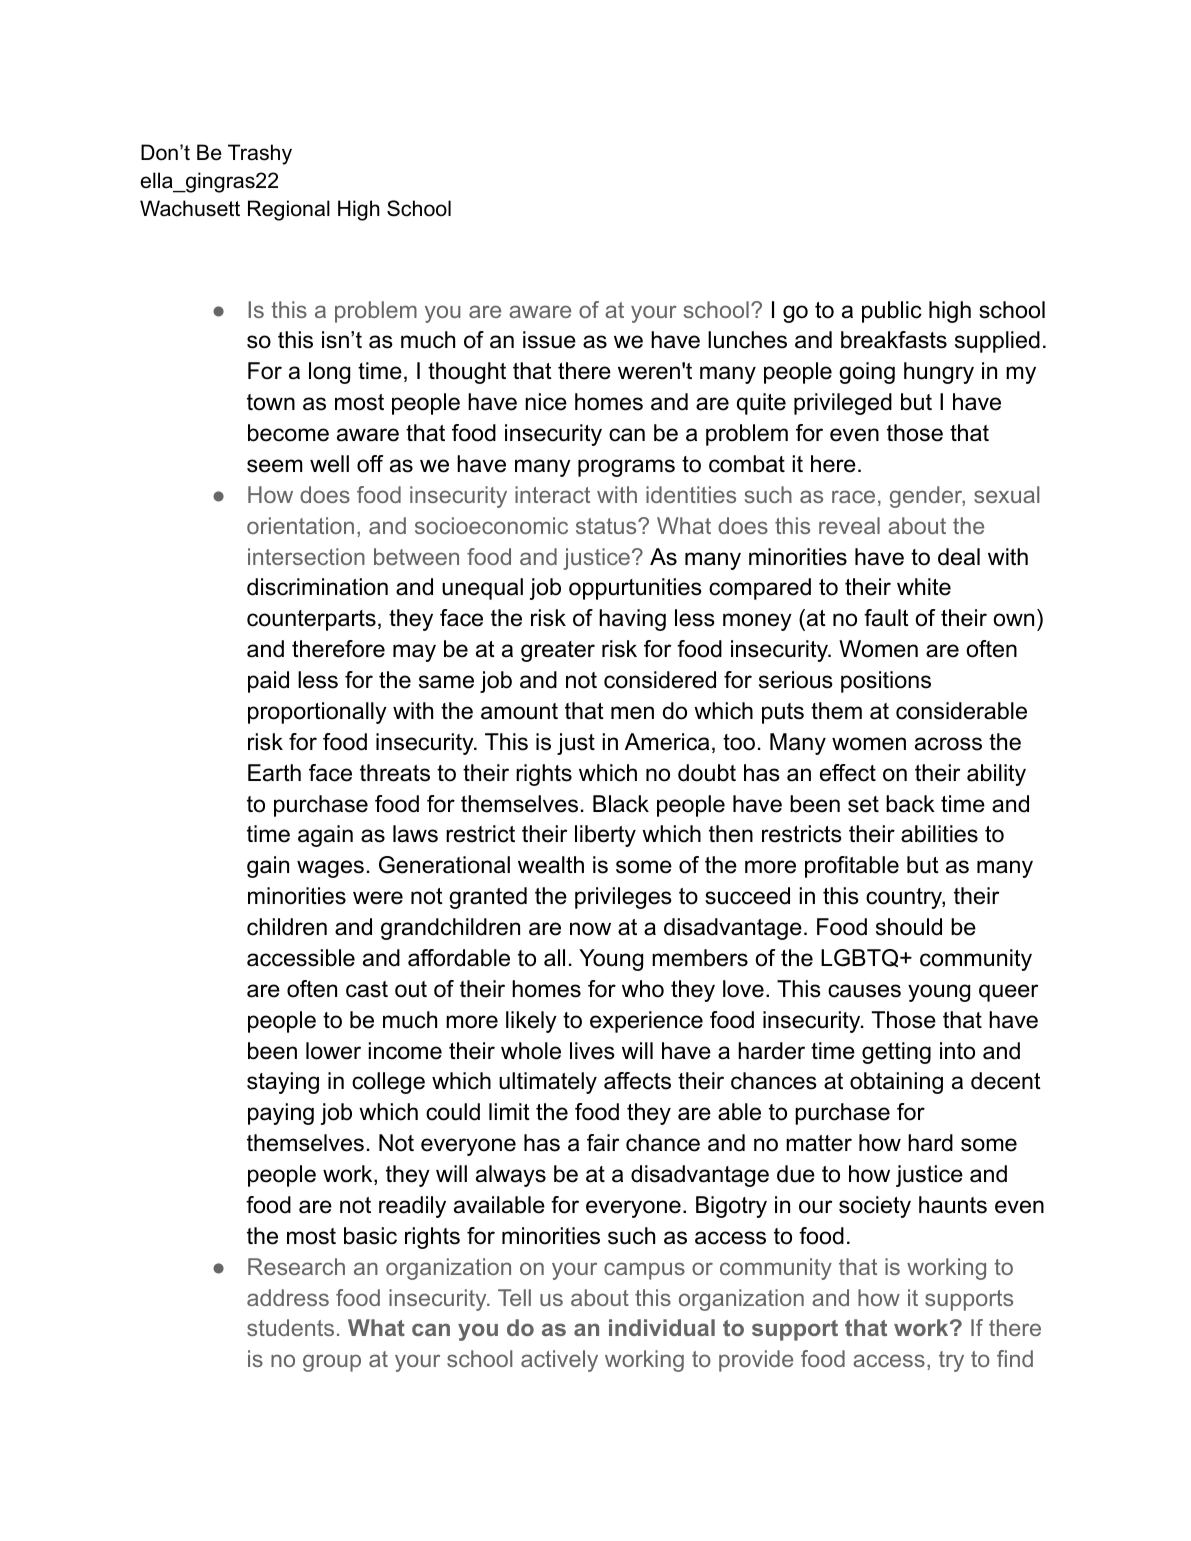 This screenshot has width=1191, height=1541. Describe the element at coordinates (289, 210) in the screenshot. I see `Regional` at that location.
